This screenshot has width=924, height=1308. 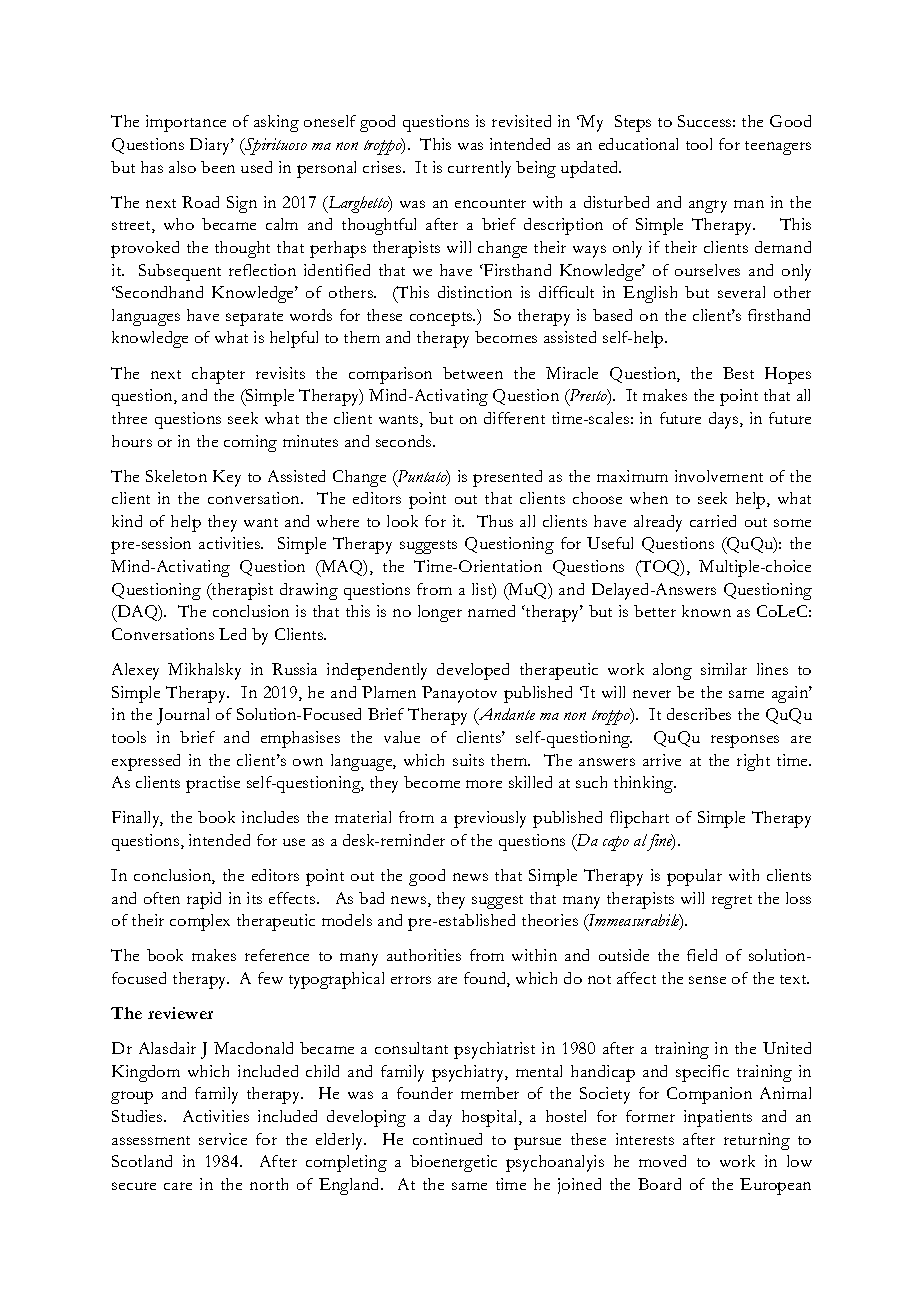 What do you see at coordinates (227, 478) in the screenshot?
I see `Key` at bounding box center [227, 478].
